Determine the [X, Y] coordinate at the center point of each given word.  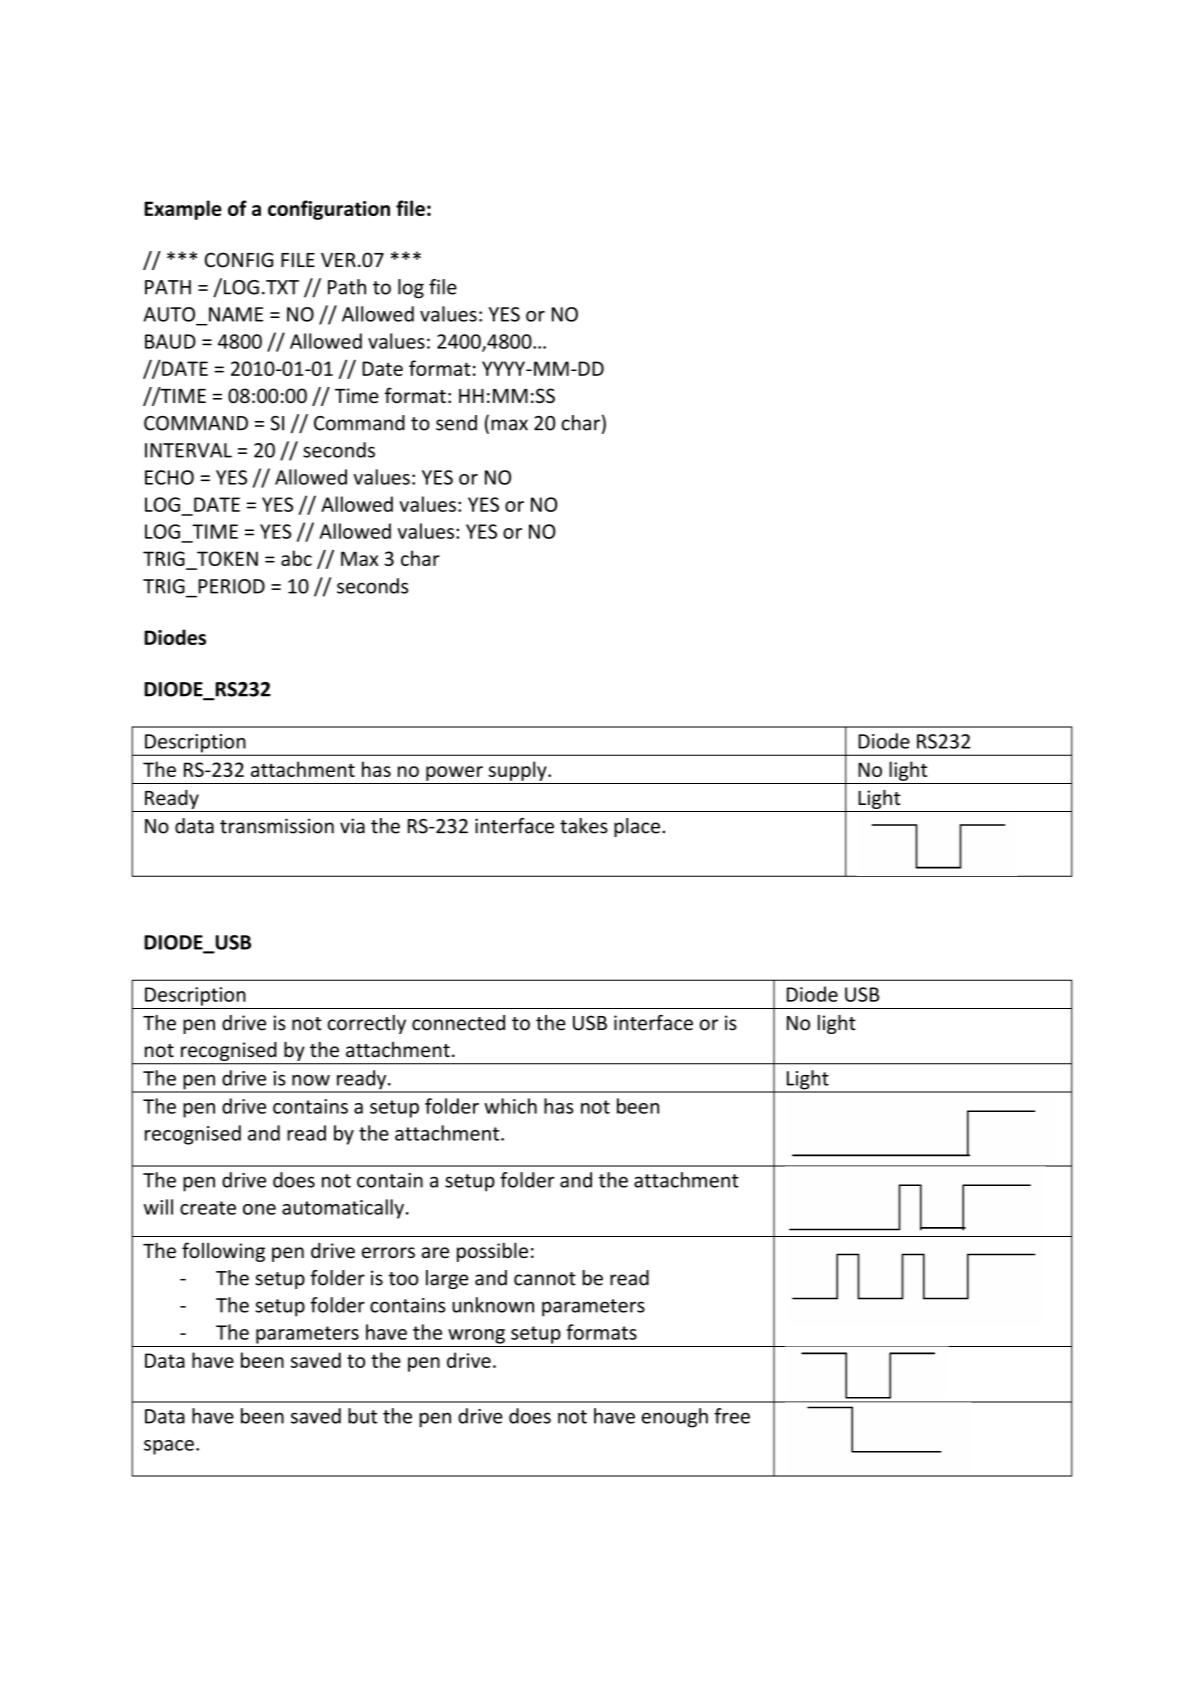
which [510, 1106]
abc [296, 558]
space [169, 1447]
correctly [367, 1024]
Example [183, 210]
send [456, 423]
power [454, 773]
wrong [476, 1336]
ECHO [169, 477]
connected [458, 1023]
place [637, 827]
